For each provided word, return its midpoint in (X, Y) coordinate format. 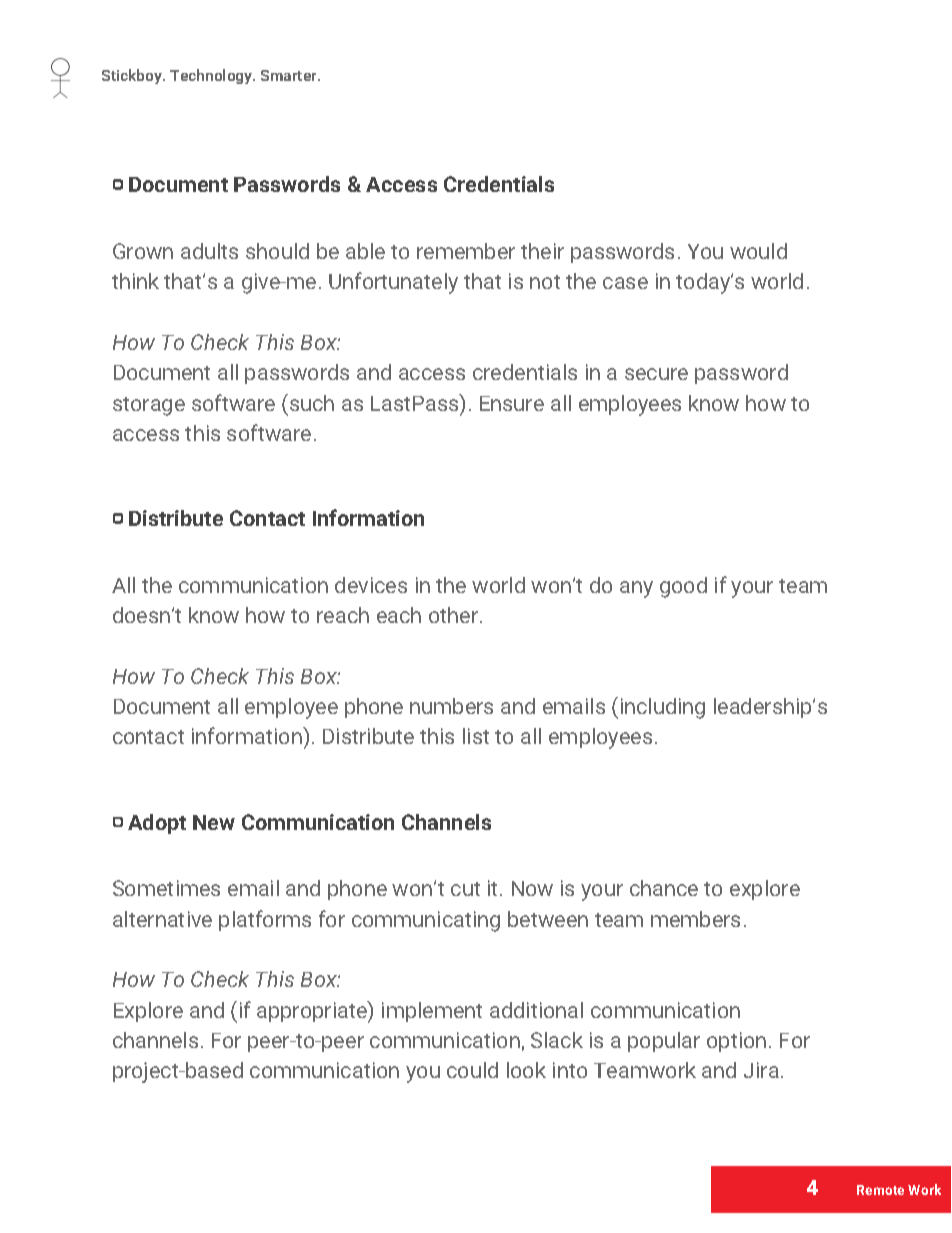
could (472, 1070)
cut (465, 889)
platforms (265, 920)
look (526, 1070)
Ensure (512, 403)
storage (149, 406)
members (695, 919)
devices (371, 585)
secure (656, 374)
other (455, 615)
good (683, 587)
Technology (212, 76)
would (758, 251)
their (542, 251)
